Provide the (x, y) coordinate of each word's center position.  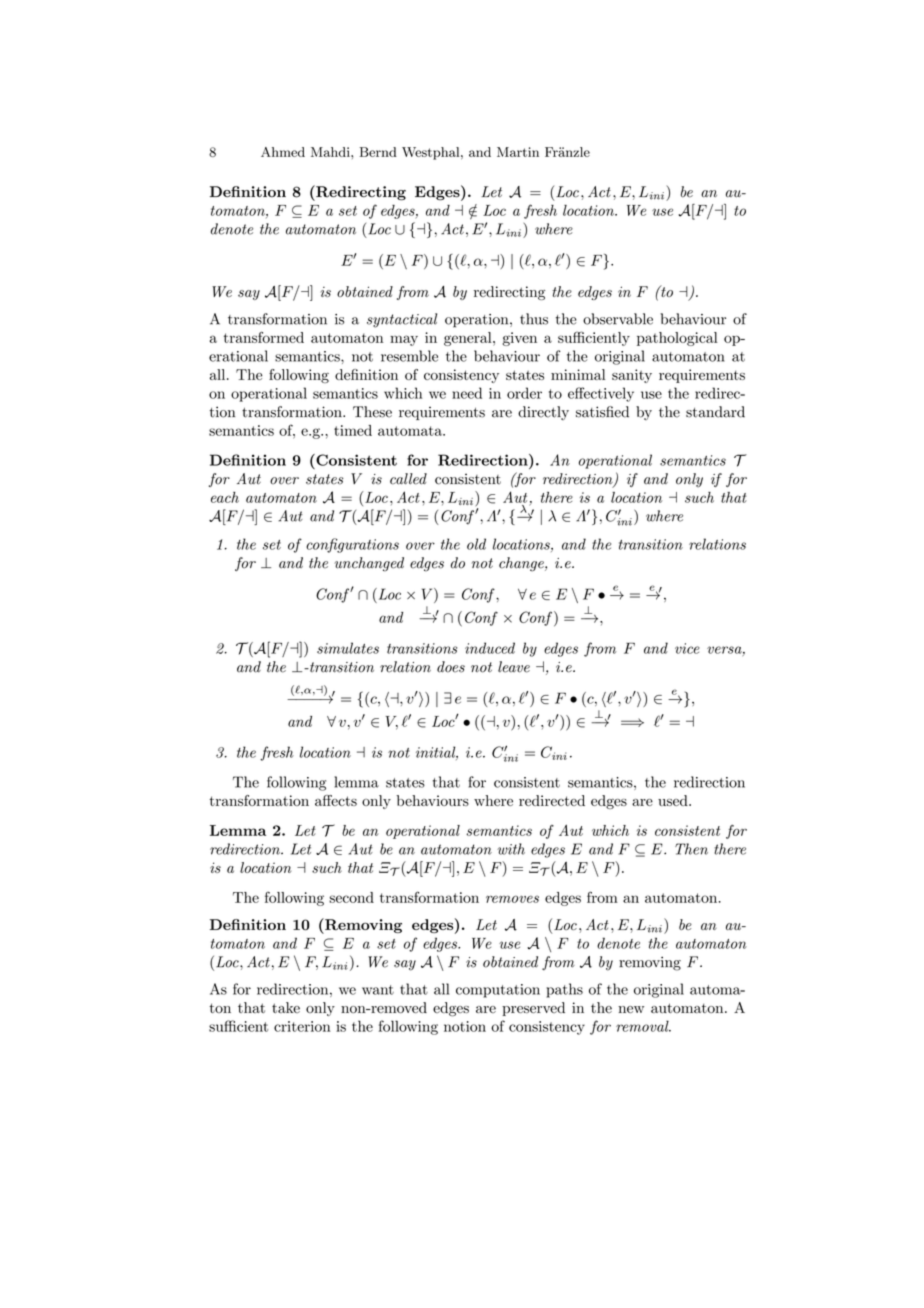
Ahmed (283, 152)
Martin (518, 152)
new (631, 1009)
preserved (533, 1009)
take (286, 1007)
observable (618, 319)
